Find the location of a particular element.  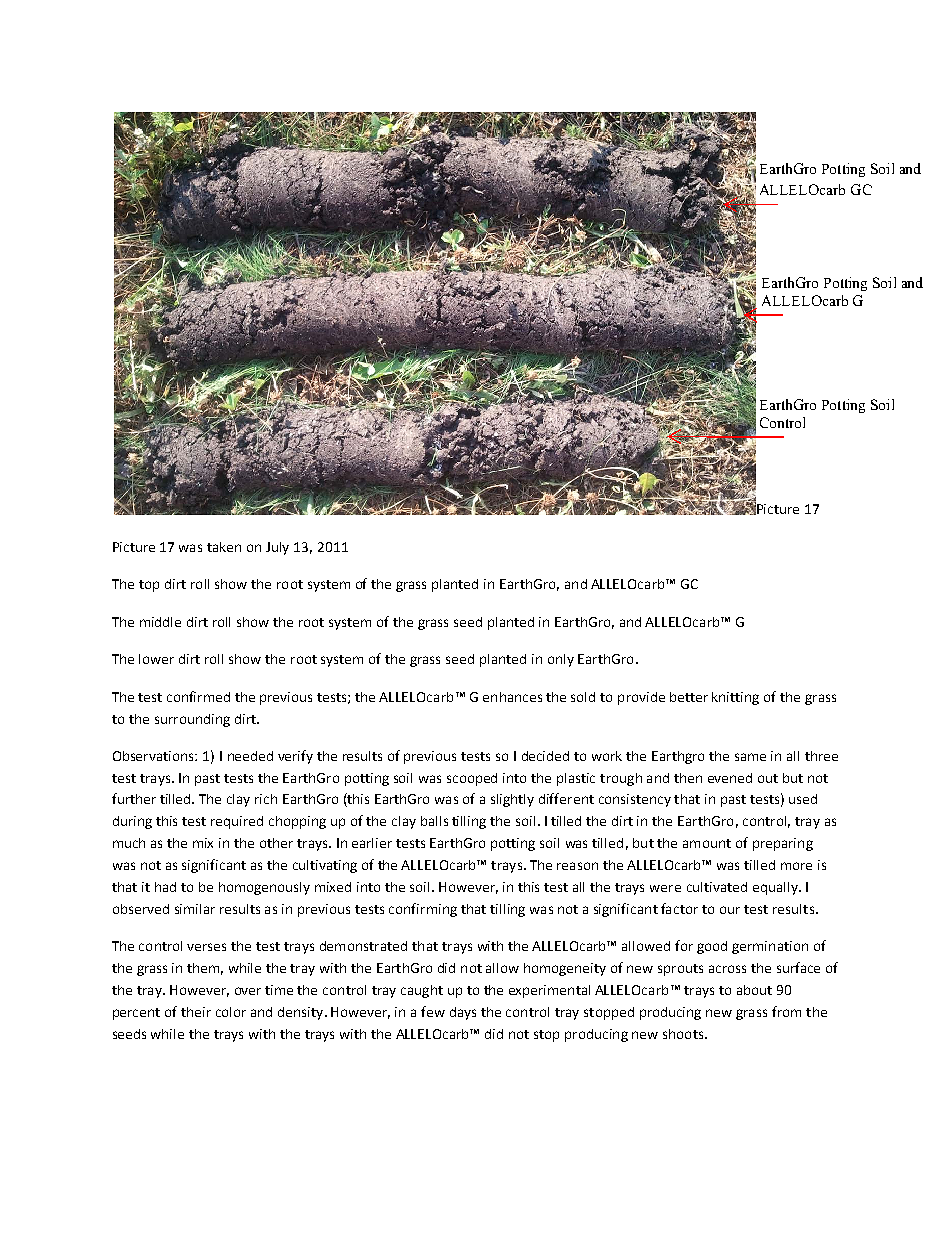

July is located at coordinates (277, 548).
